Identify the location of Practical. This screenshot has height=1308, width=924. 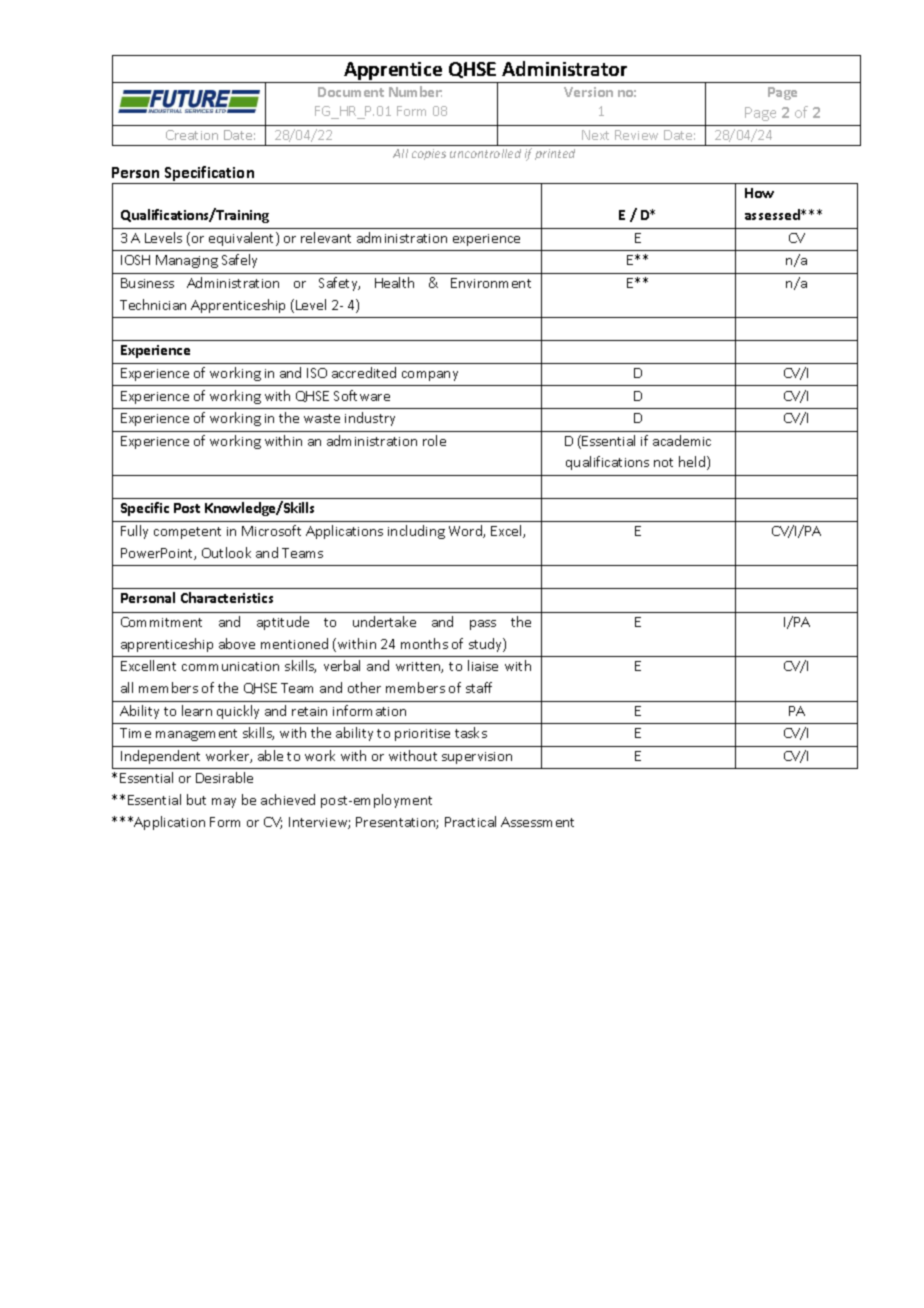
(470, 821).
